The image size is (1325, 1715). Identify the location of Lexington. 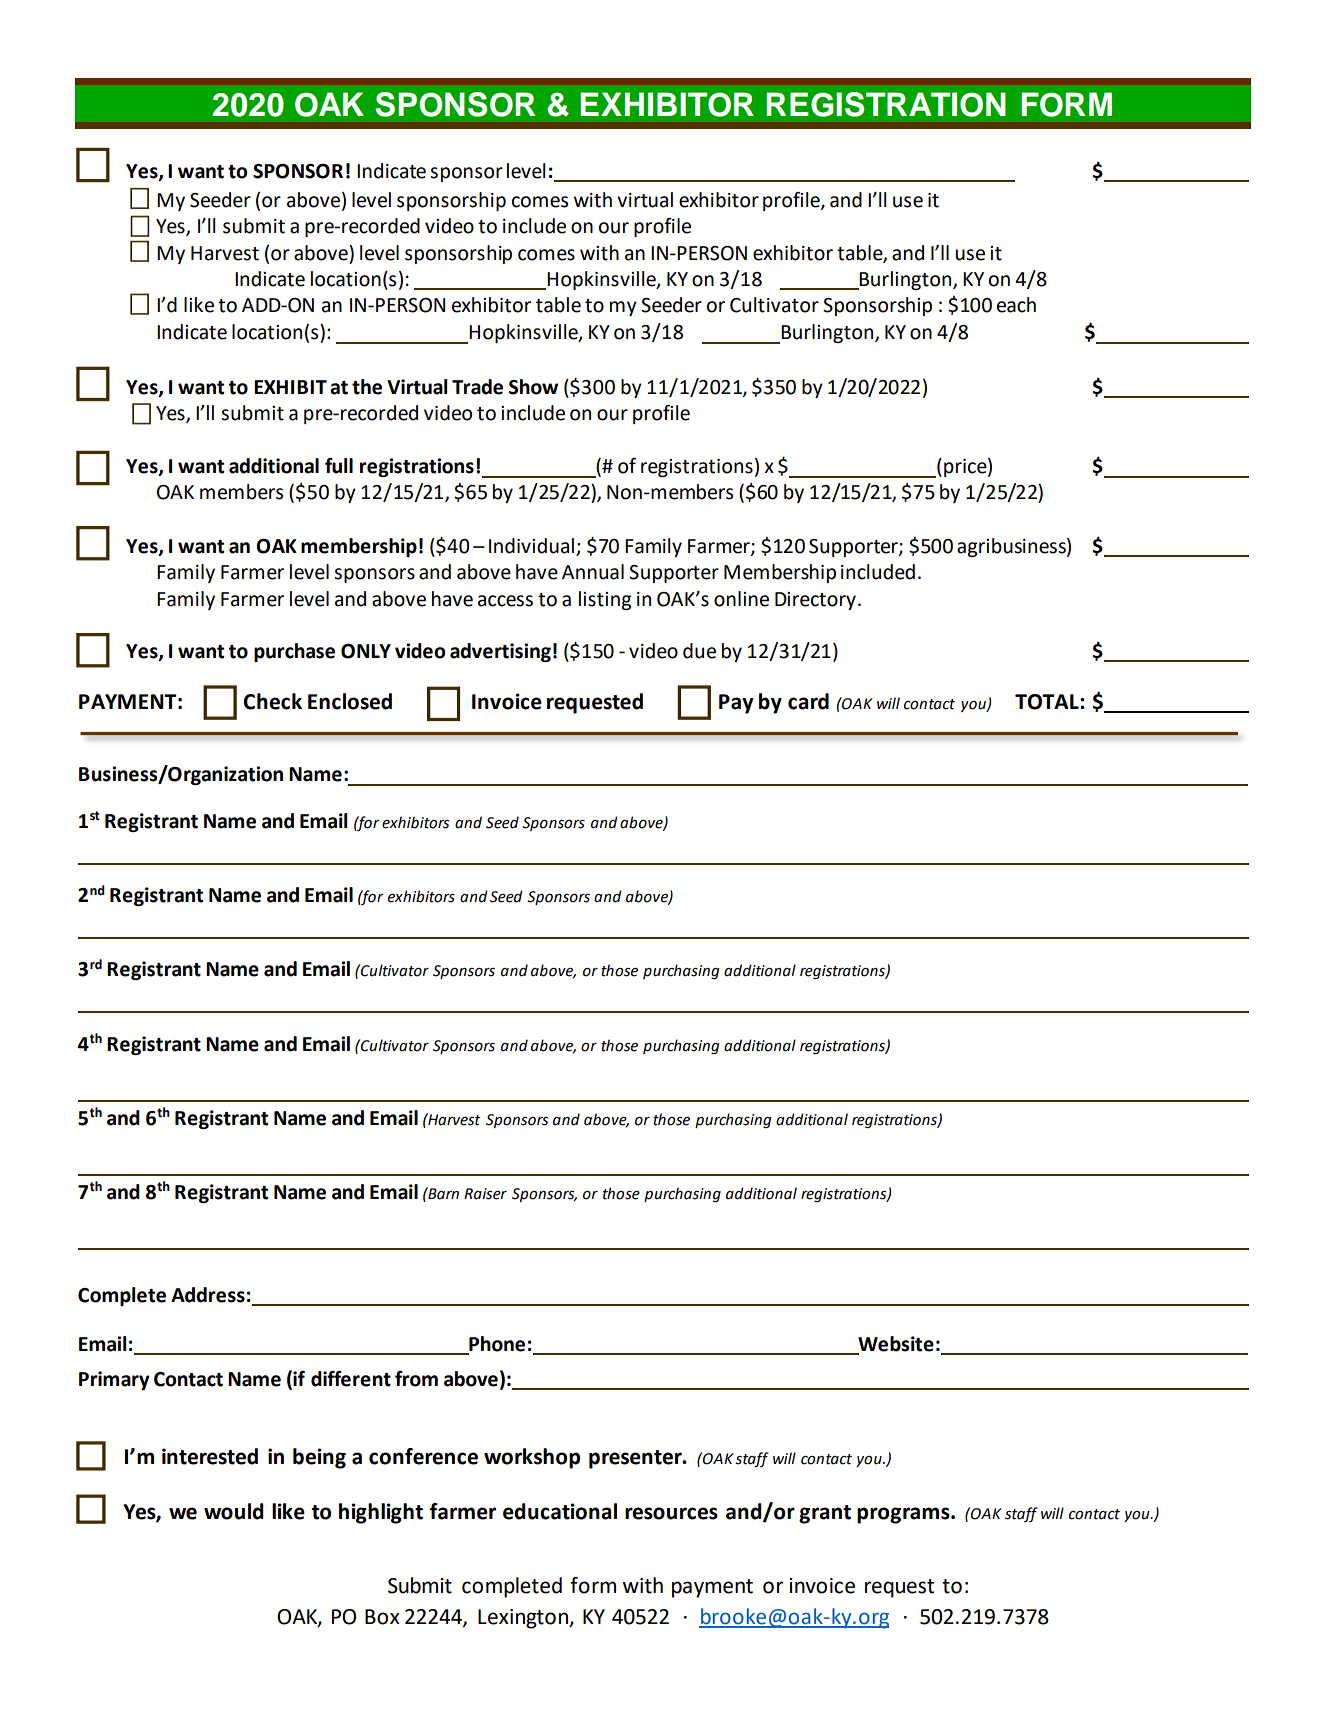
(524, 1619).
